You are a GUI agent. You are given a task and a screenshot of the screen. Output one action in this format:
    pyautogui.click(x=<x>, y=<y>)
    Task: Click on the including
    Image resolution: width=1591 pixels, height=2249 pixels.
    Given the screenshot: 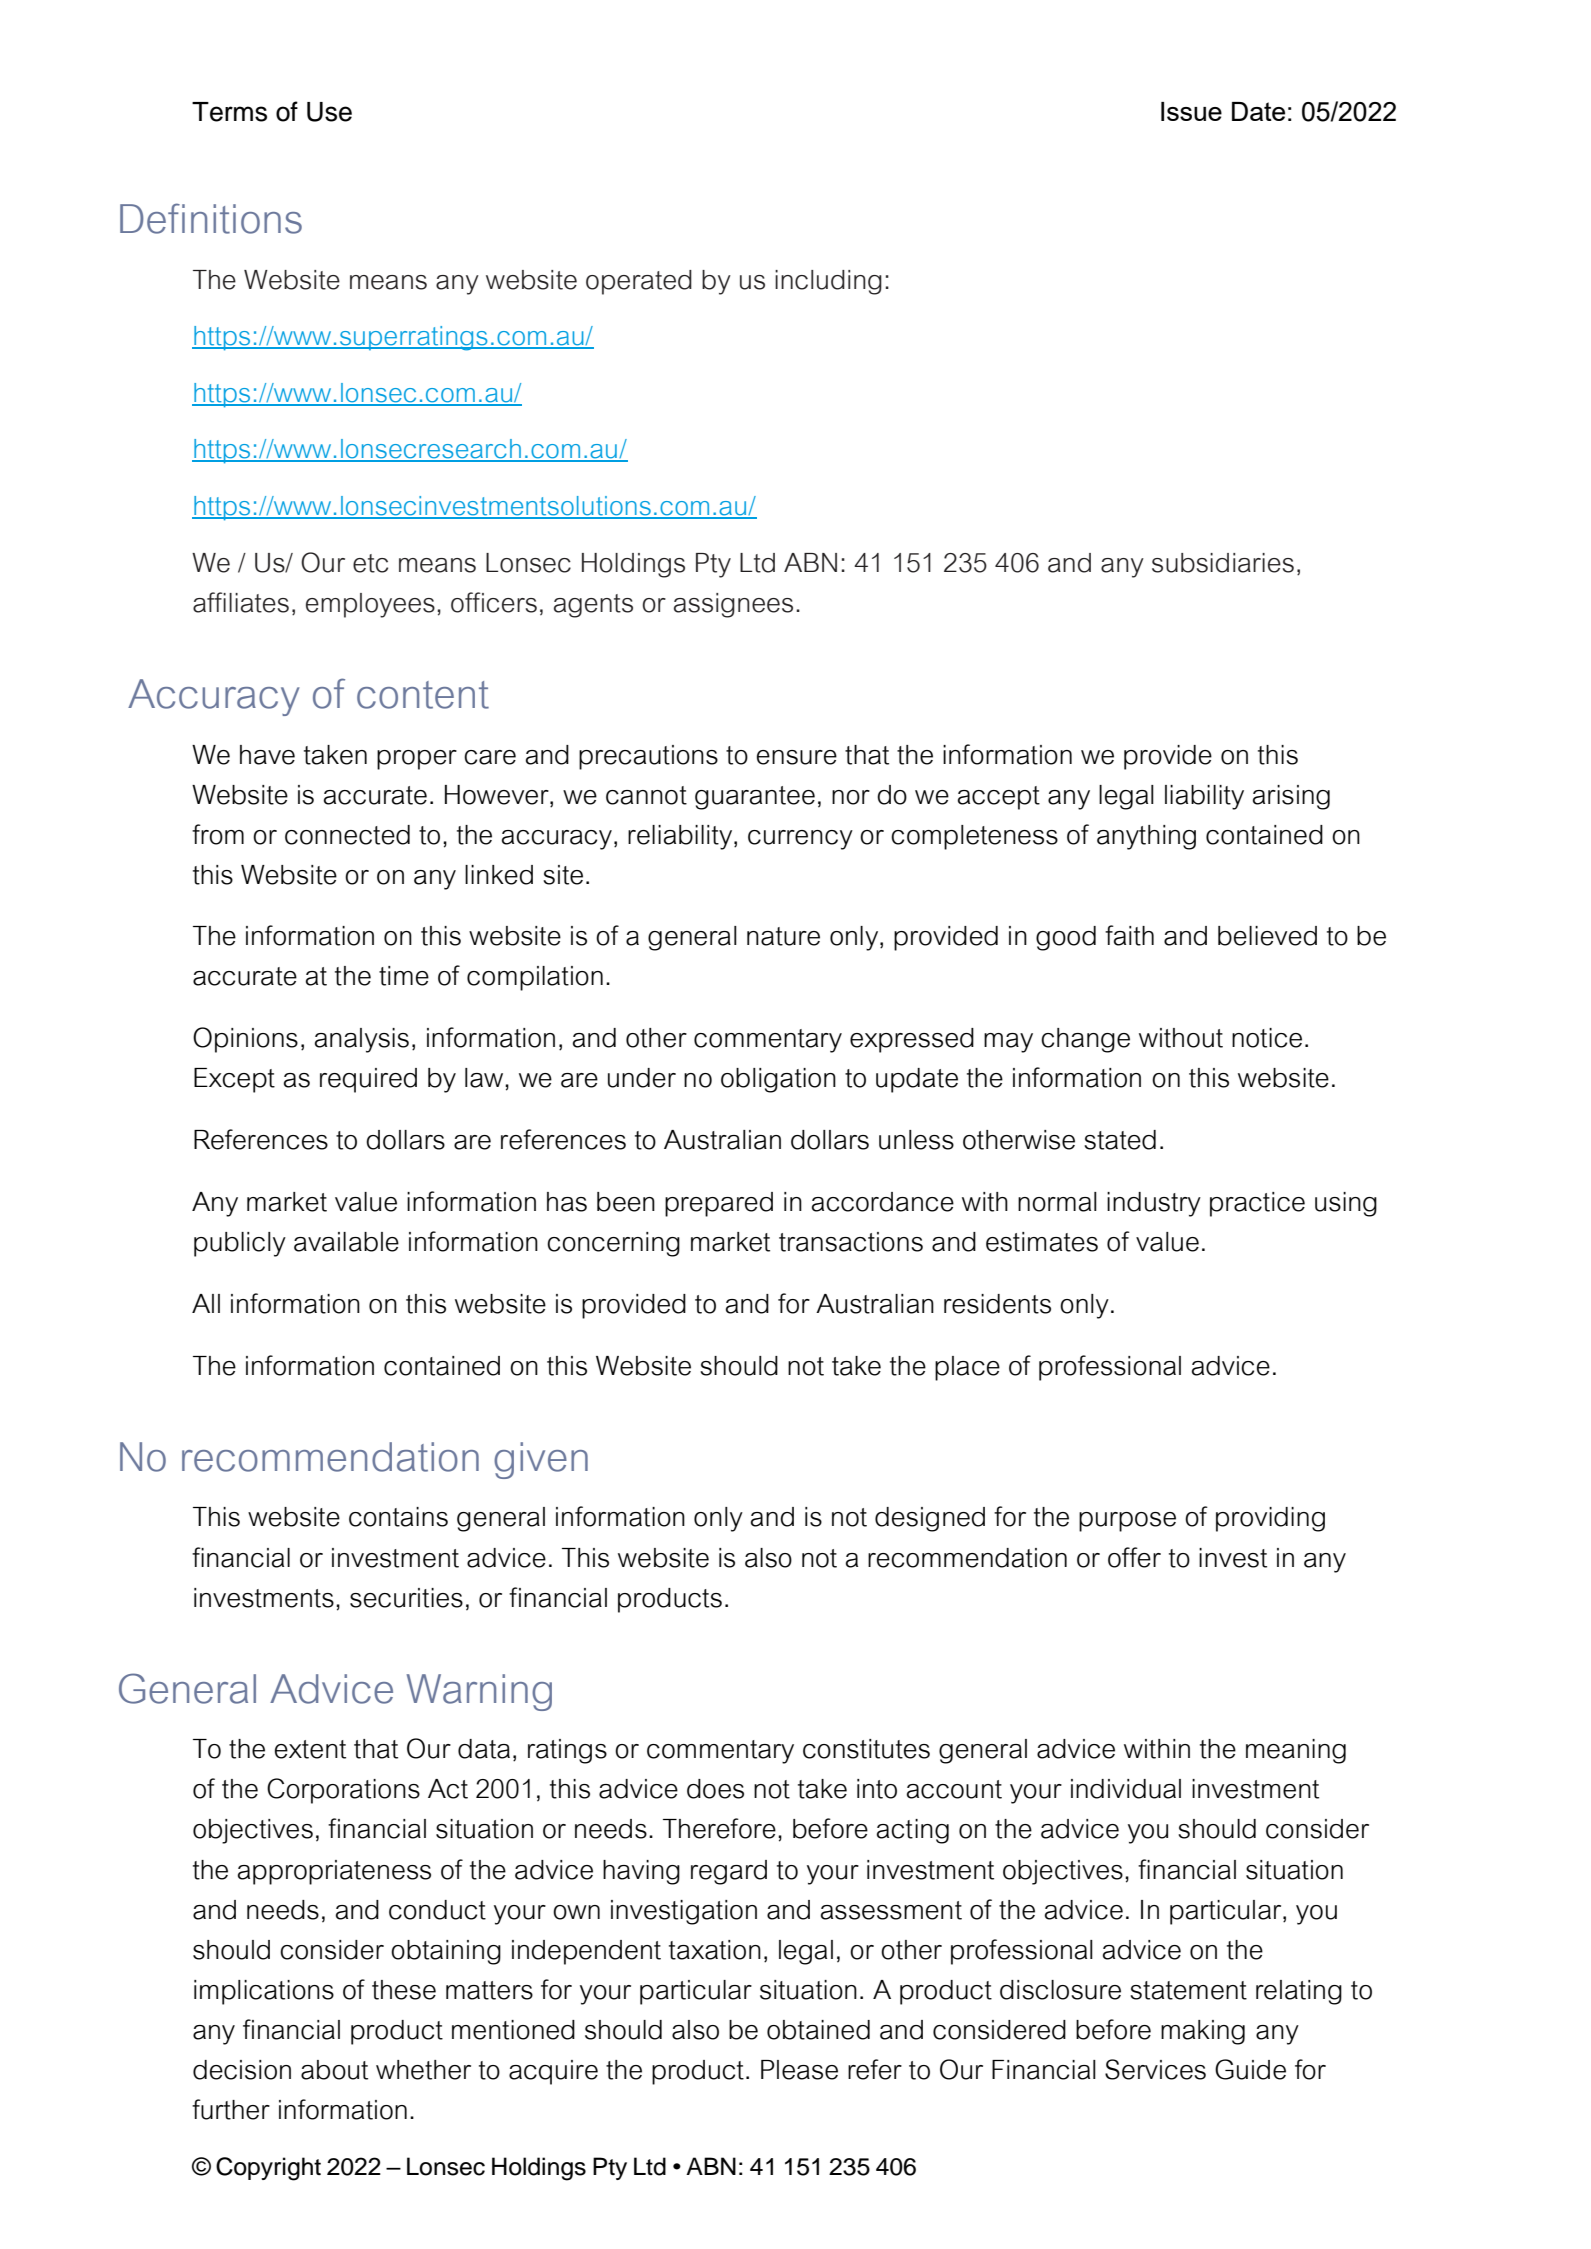 What is the action you would take?
    pyautogui.click(x=828, y=282)
